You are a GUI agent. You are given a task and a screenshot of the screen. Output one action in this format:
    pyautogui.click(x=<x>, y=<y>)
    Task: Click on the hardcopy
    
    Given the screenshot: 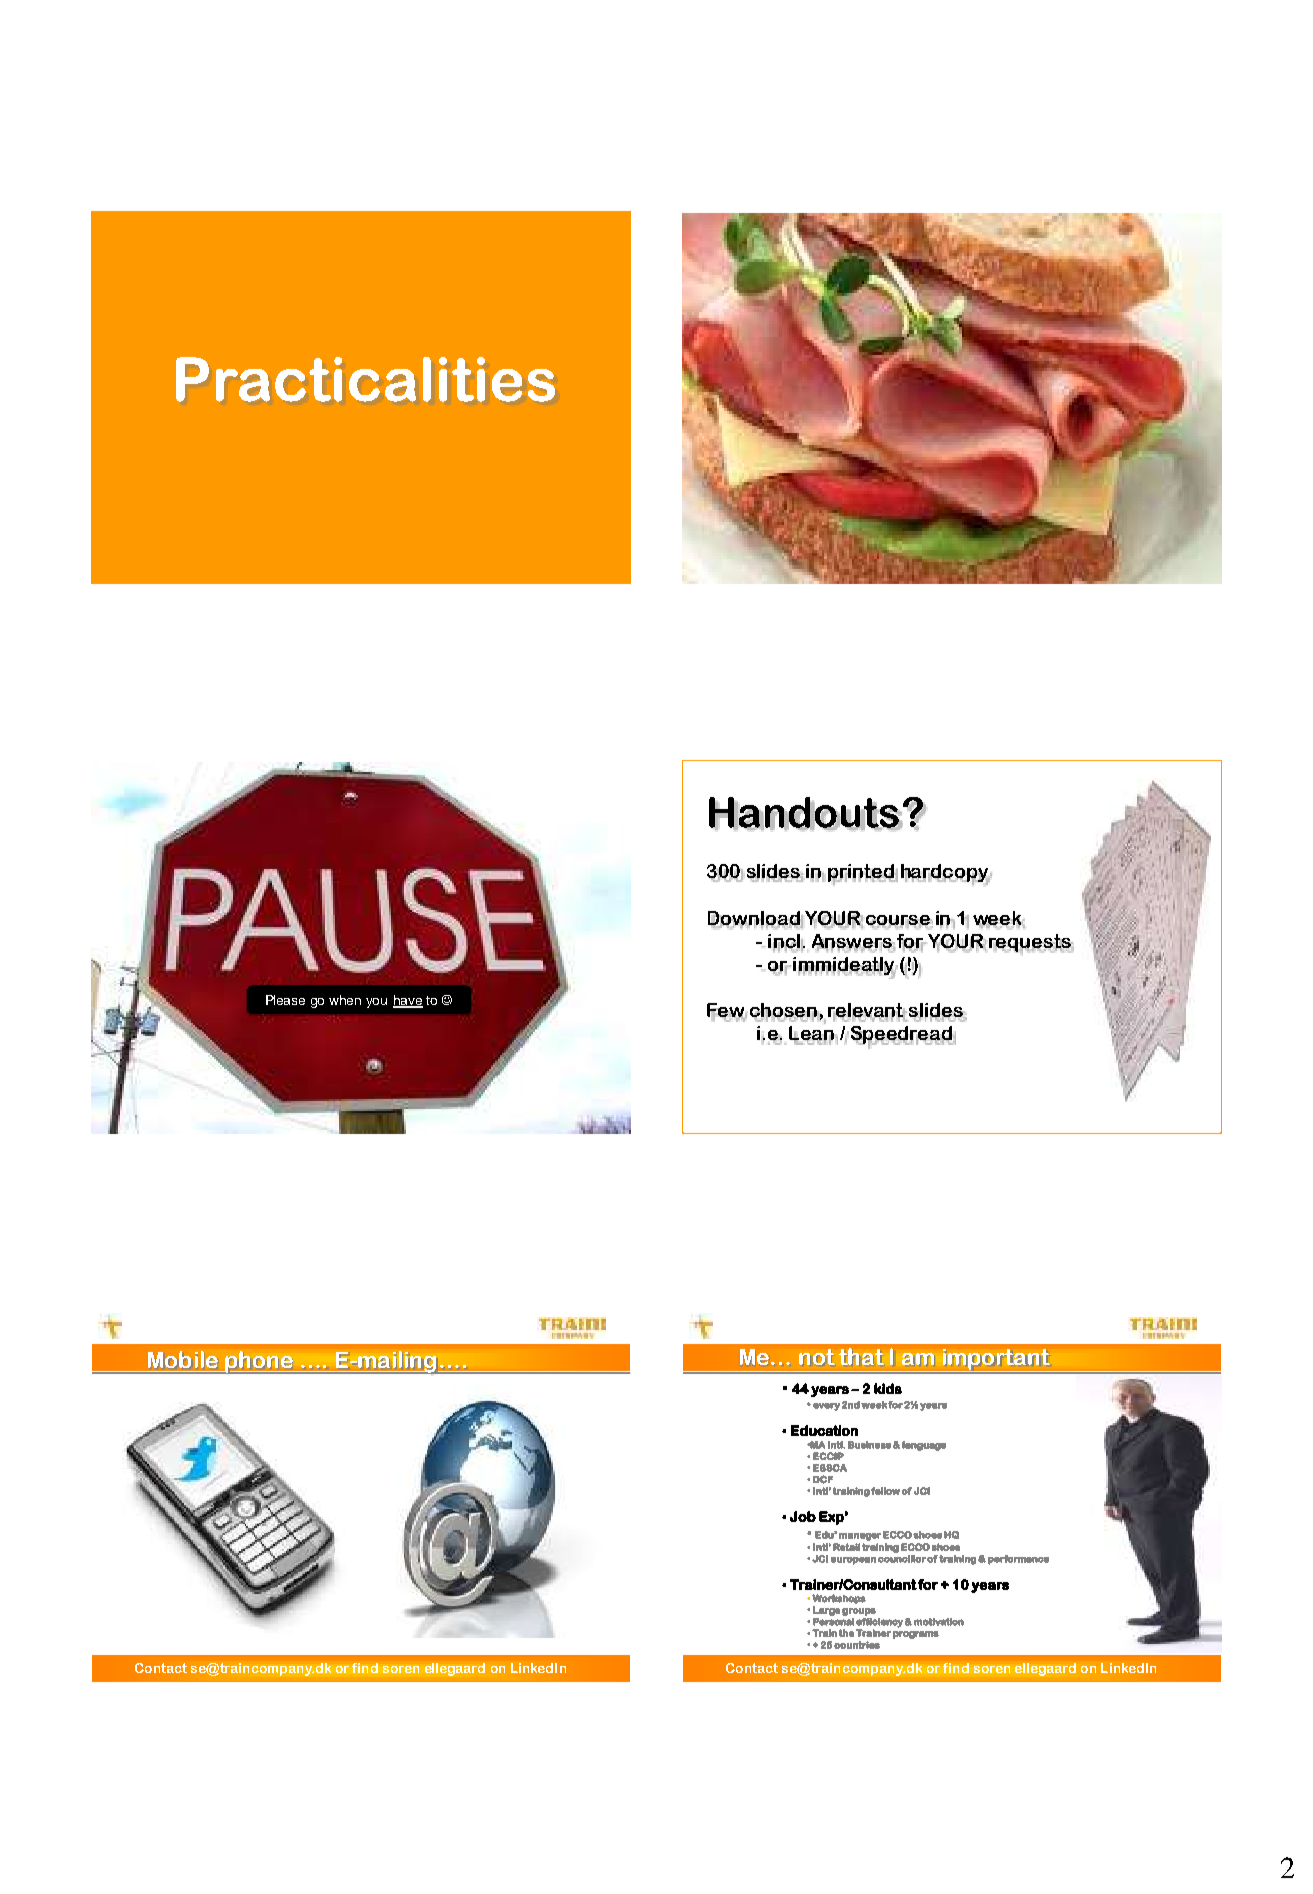 What is the action you would take?
    pyautogui.click(x=946, y=874)
